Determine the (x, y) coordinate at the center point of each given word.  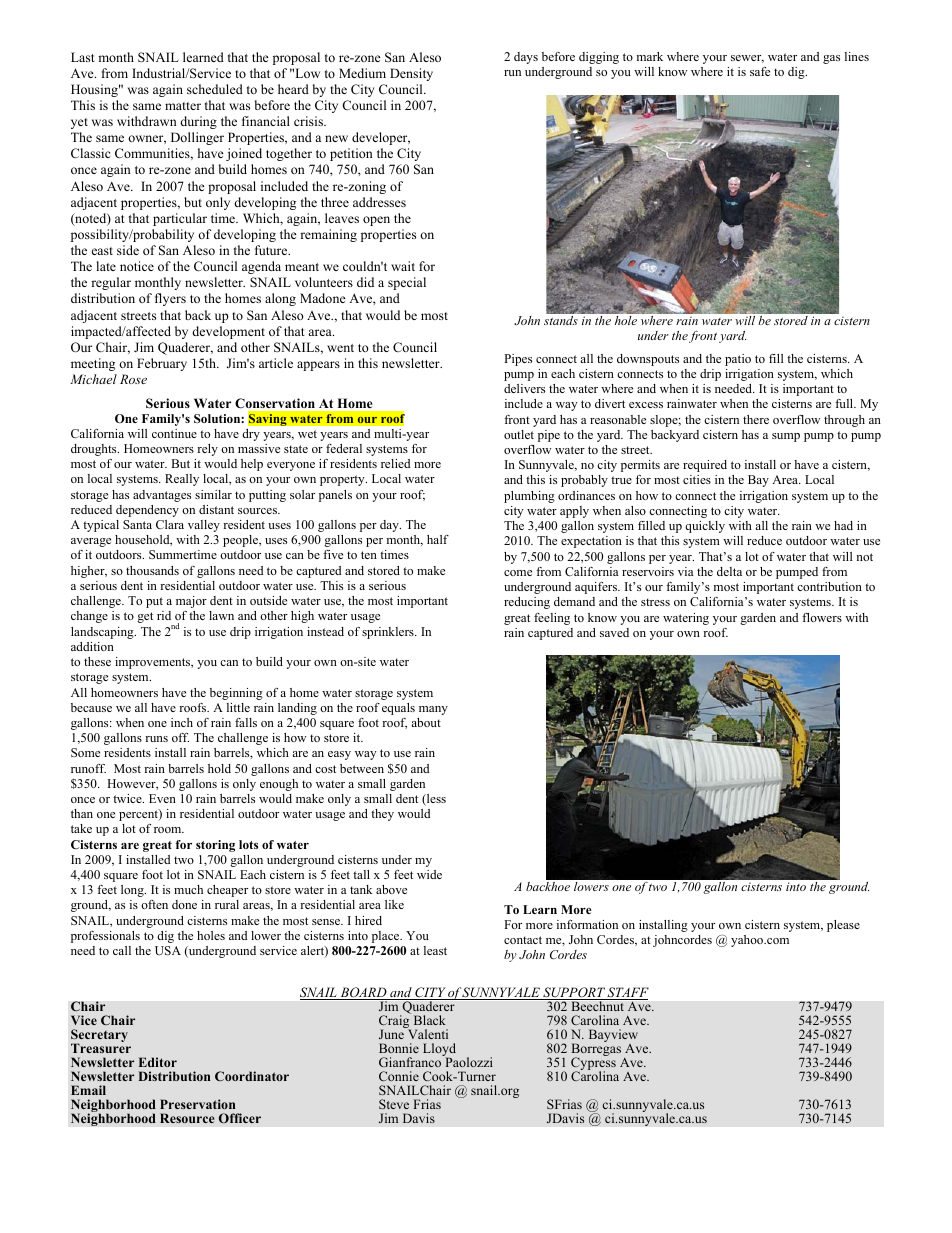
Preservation (198, 1104)
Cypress (593, 1065)
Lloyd (439, 1051)
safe (760, 71)
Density (411, 74)
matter (183, 106)
